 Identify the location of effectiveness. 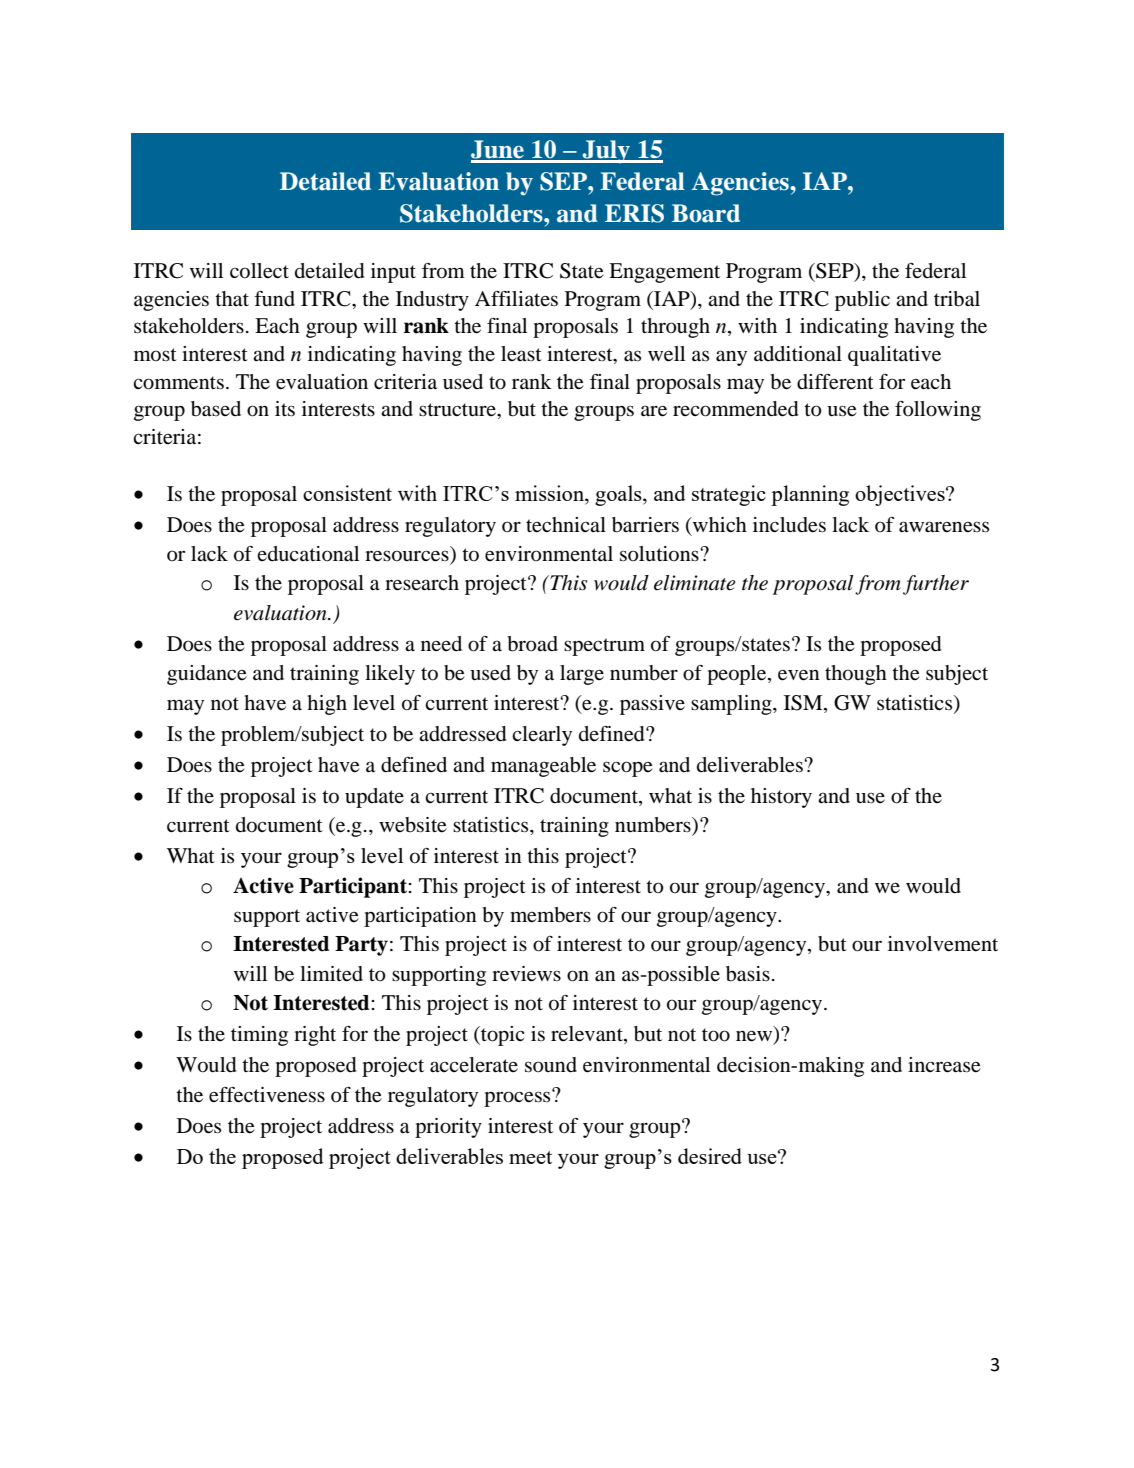
(267, 1095).
